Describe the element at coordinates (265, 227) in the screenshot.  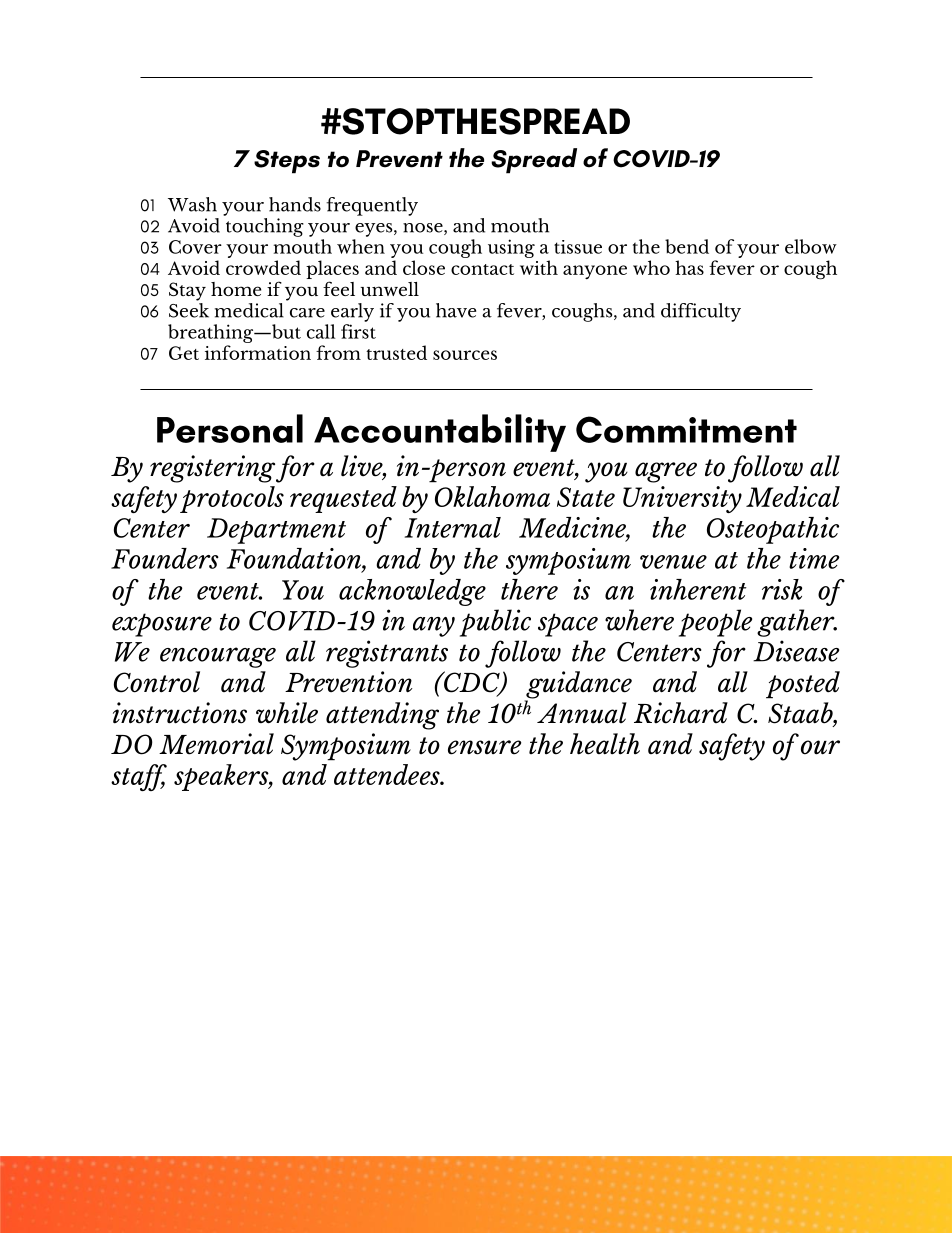
I see `touching` at that location.
